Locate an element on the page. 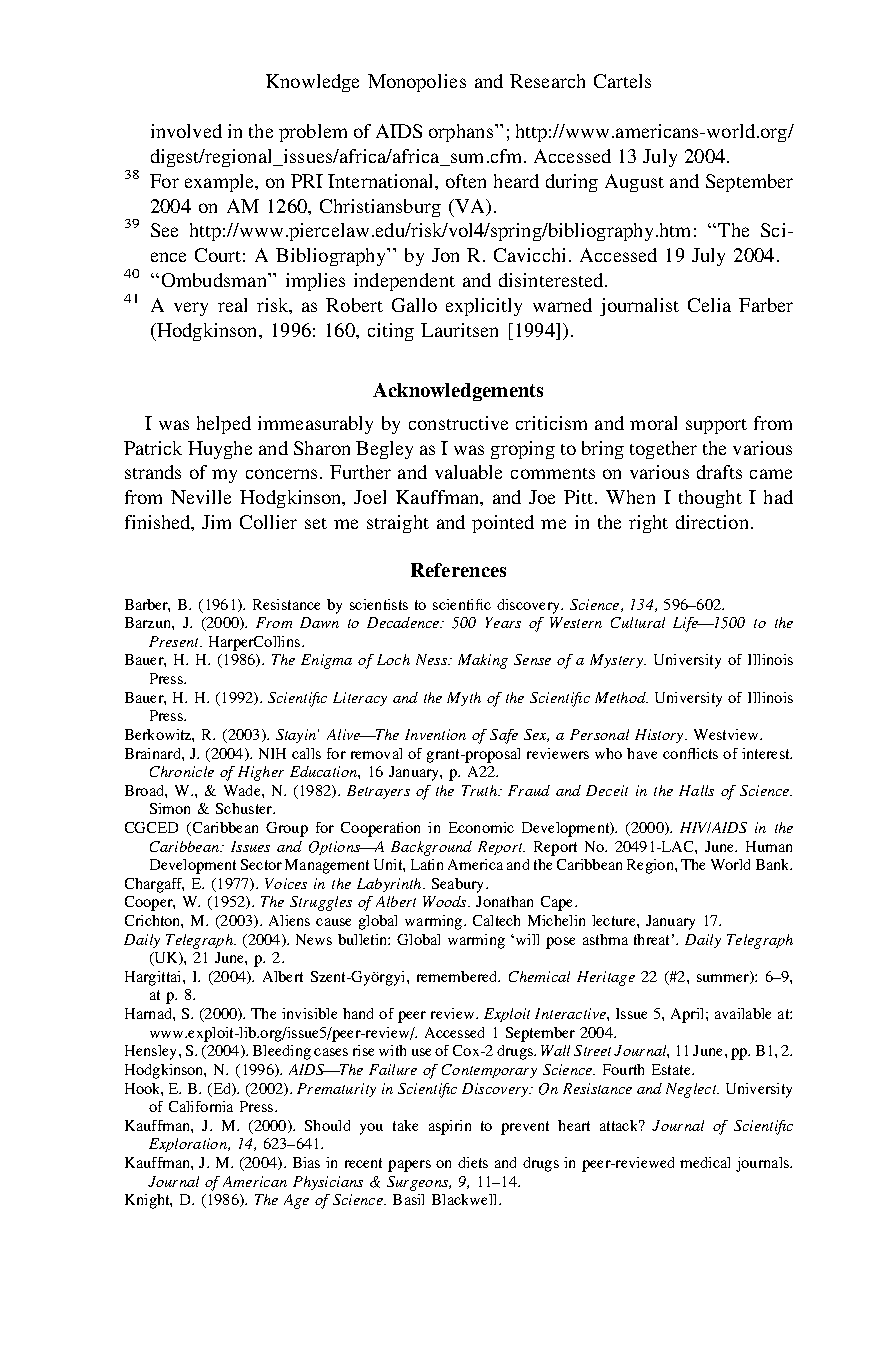  helped is located at coordinates (224, 425).
